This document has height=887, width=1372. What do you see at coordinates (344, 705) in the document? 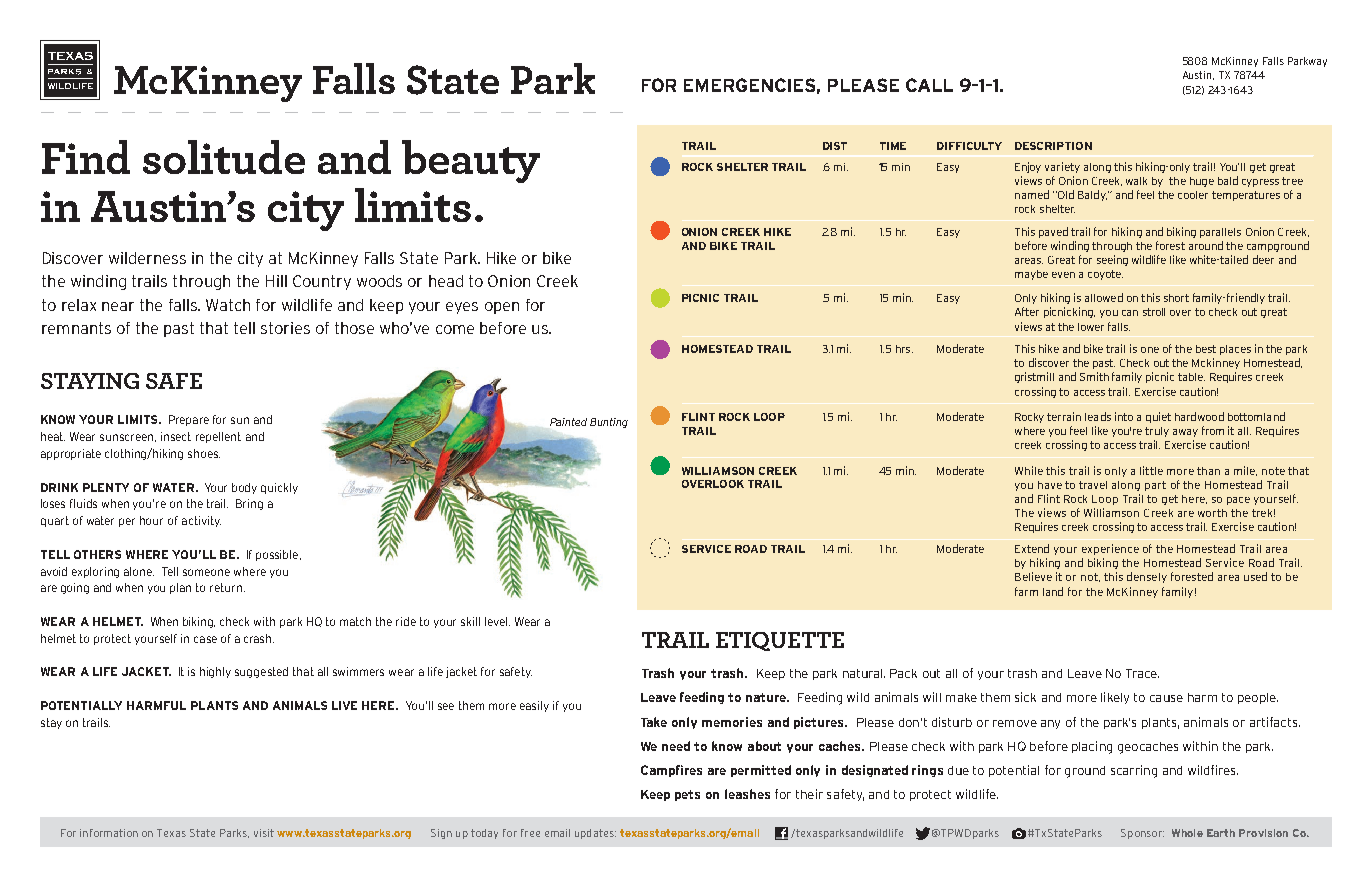
I see `LIVE` at bounding box center [344, 705].
